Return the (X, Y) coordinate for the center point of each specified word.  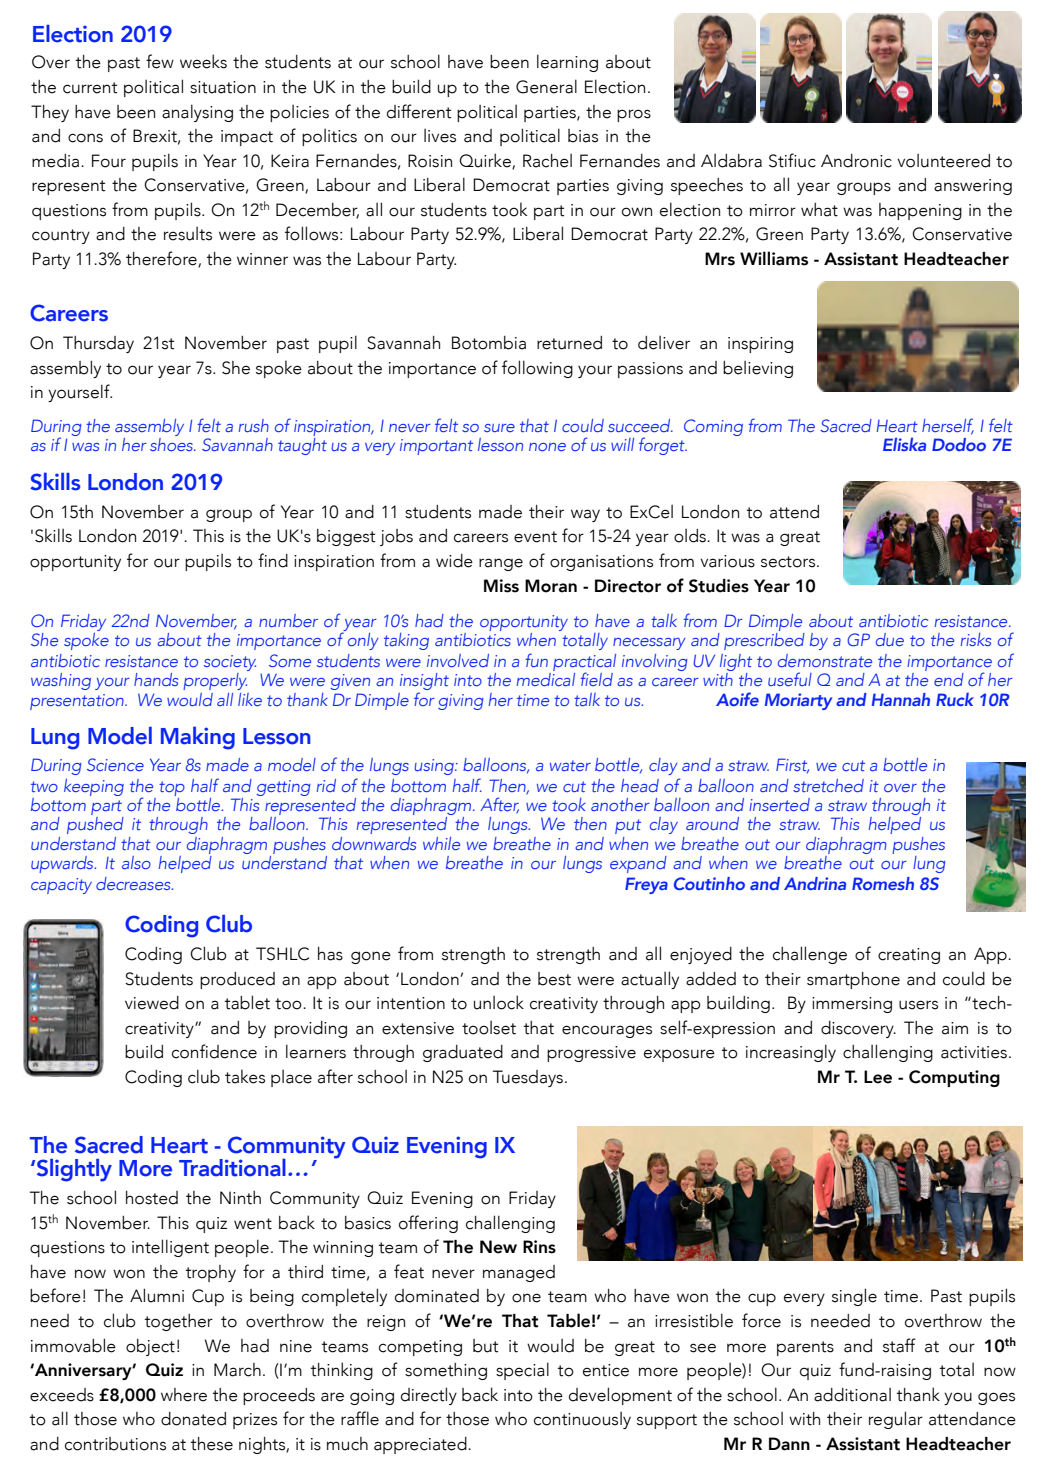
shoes (172, 443)
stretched (828, 785)
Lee (878, 1077)
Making (198, 738)
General (546, 86)
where (184, 1395)
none (547, 447)
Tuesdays (528, 1078)
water (570, 765)
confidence (214, 1051)
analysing (197, 113)
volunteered (943, 161)
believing (758, 369)
